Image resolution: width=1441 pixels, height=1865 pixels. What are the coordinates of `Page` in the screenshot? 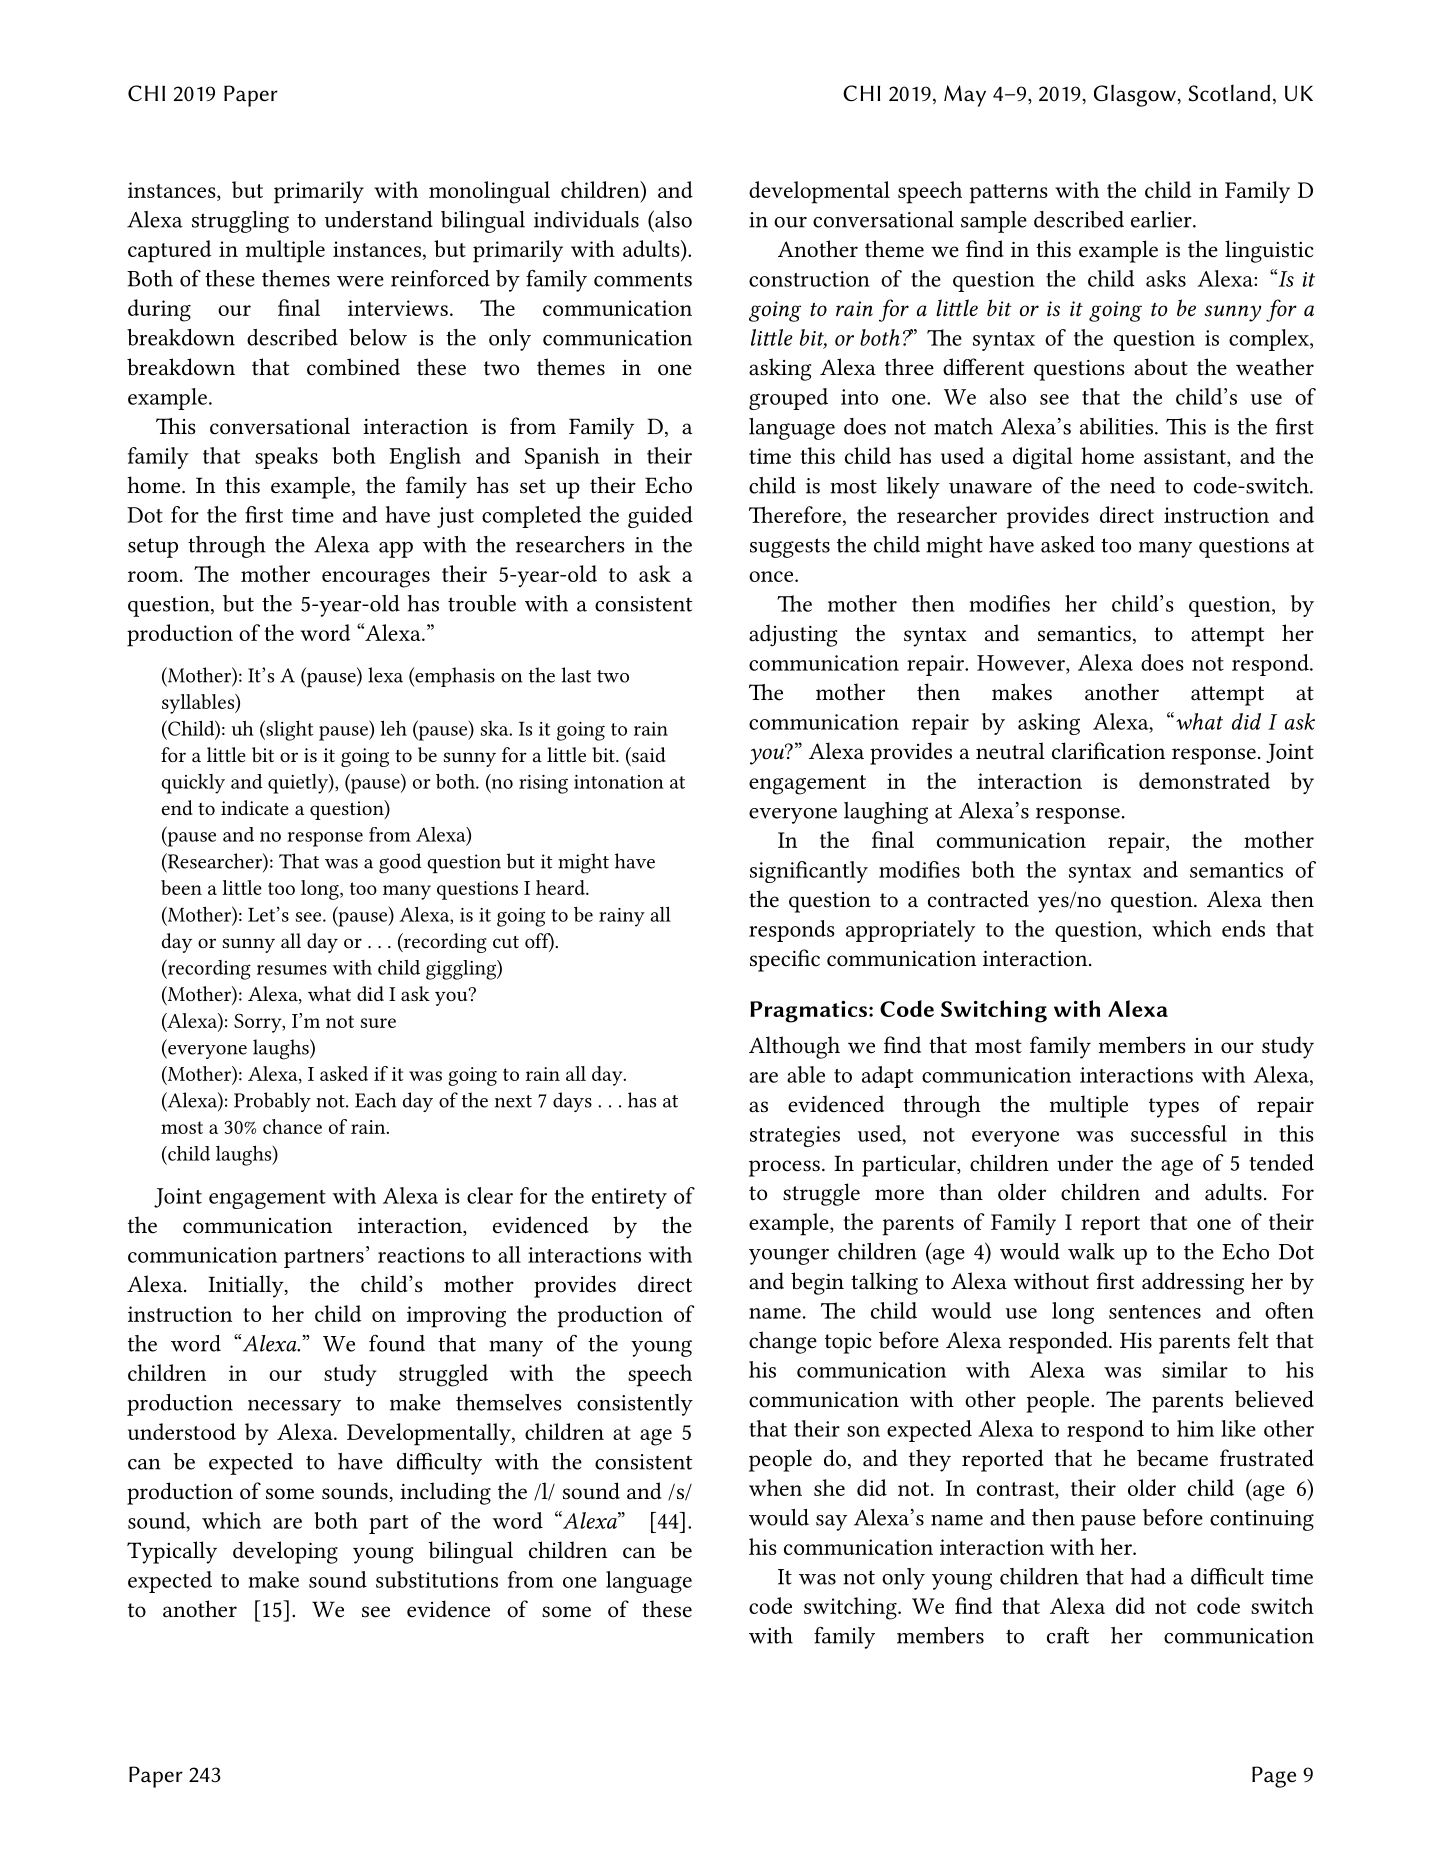 It's located at (1274, 1777).
